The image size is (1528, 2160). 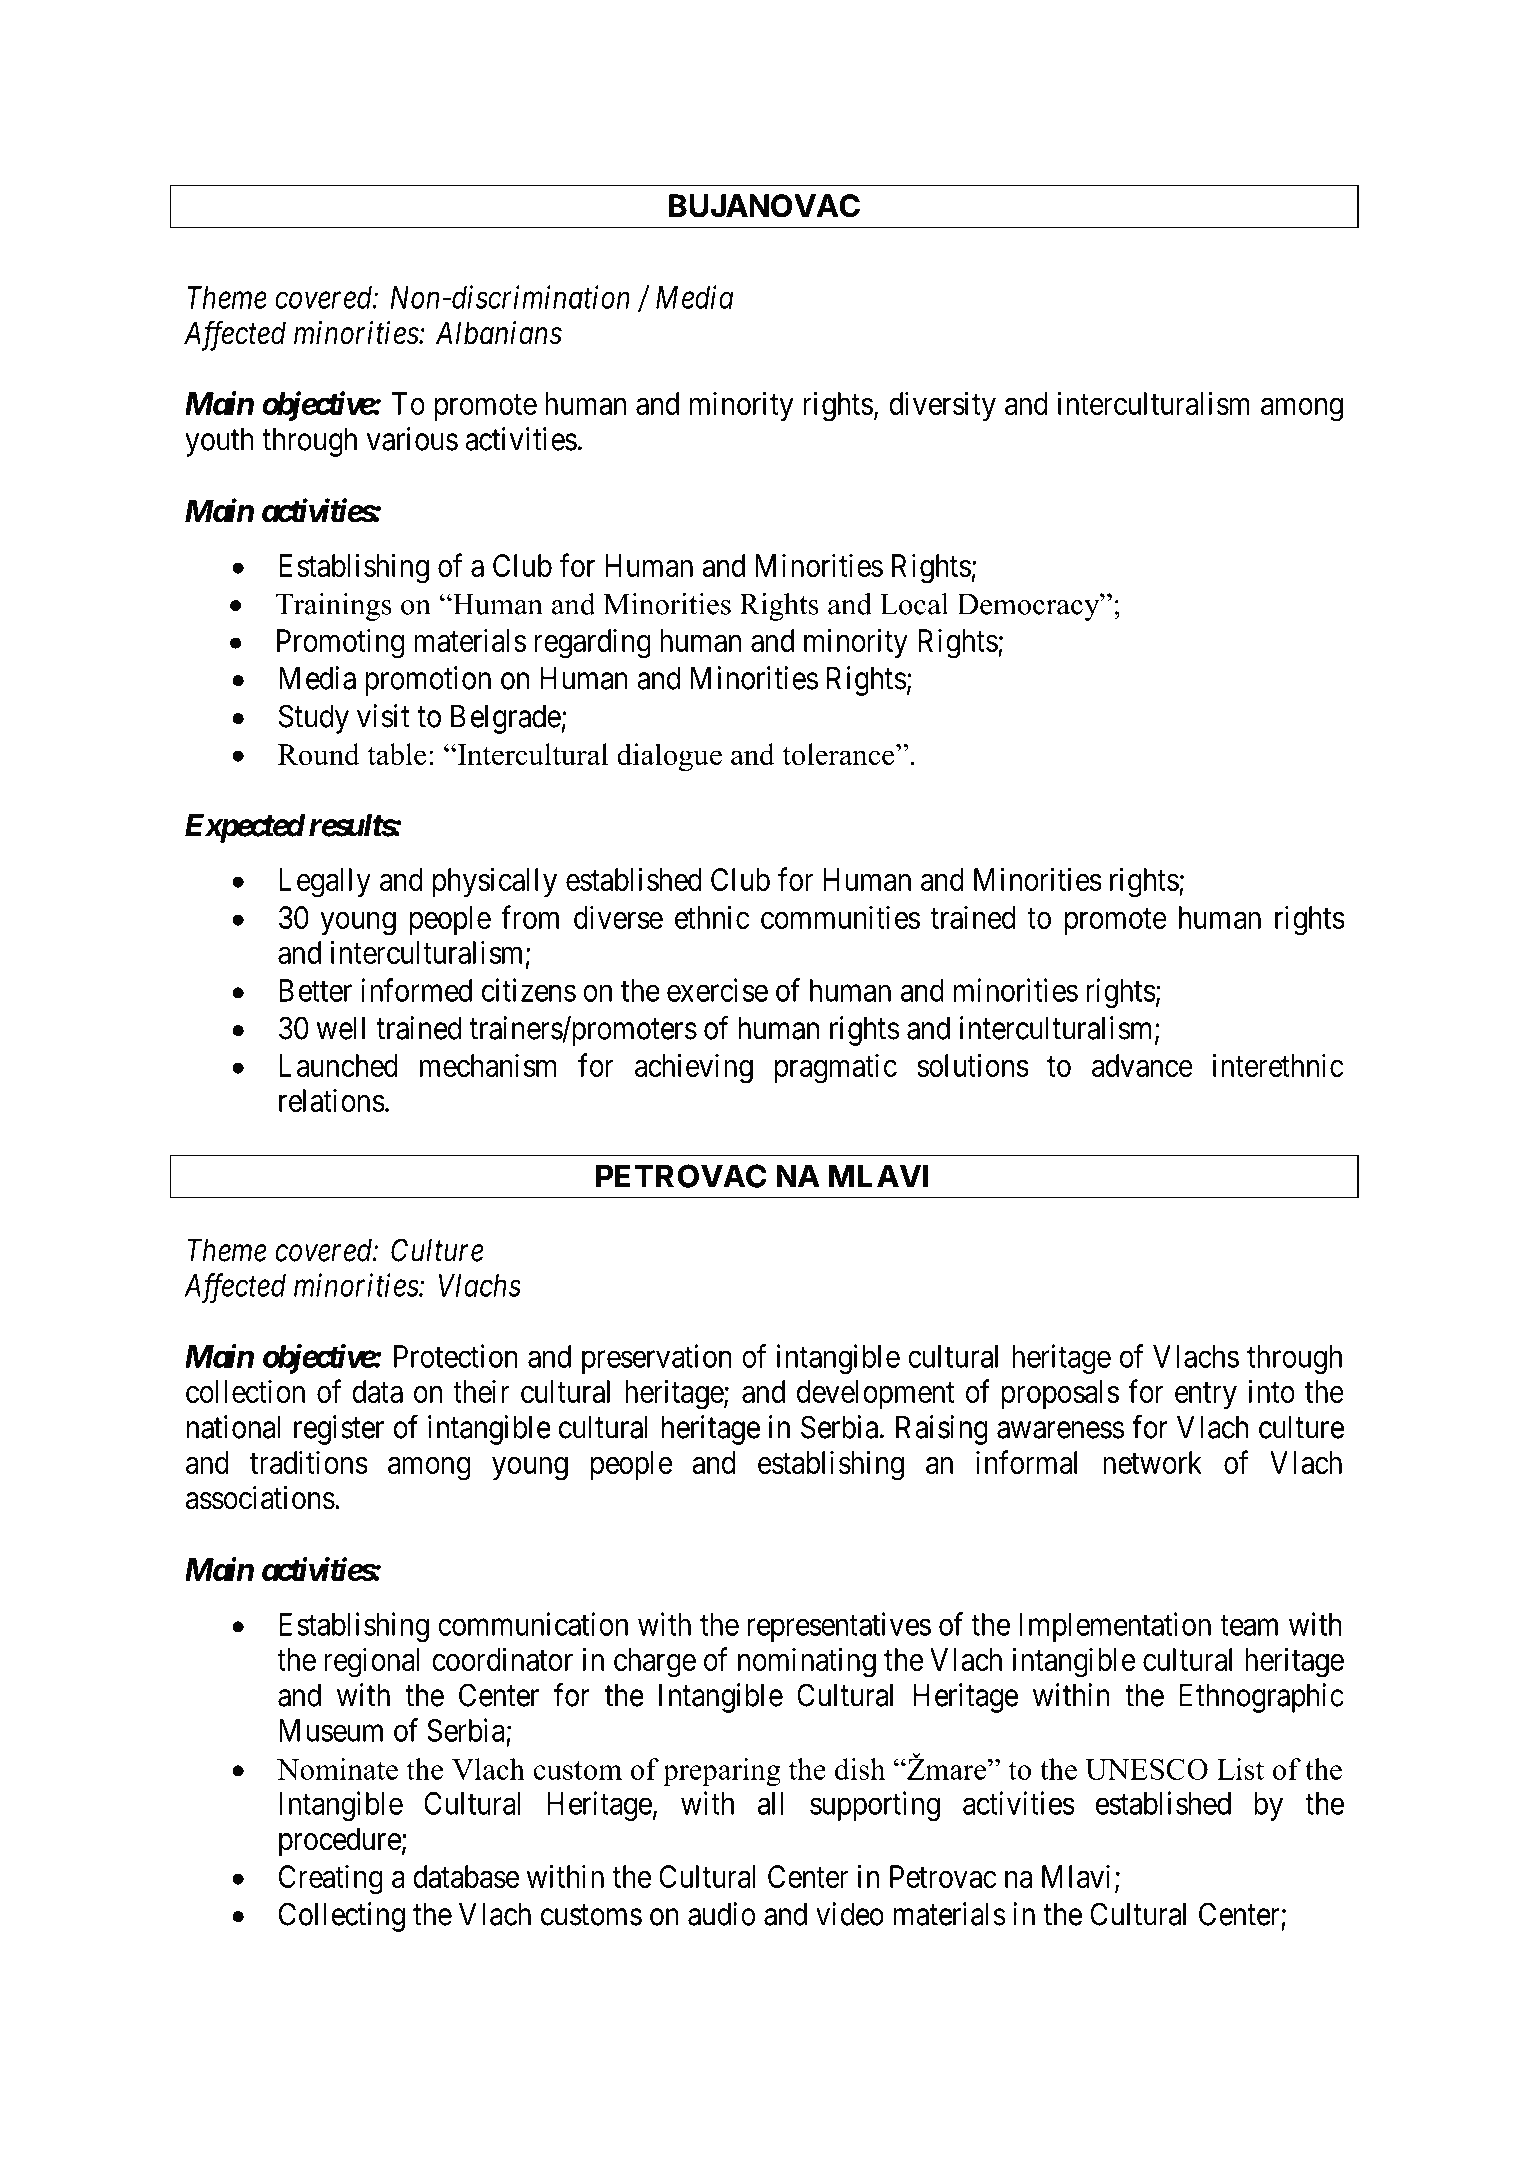 What do you see at coordinates (331, 1879) in the document?
I see `Creating` at bounding box center [331, 1879].
